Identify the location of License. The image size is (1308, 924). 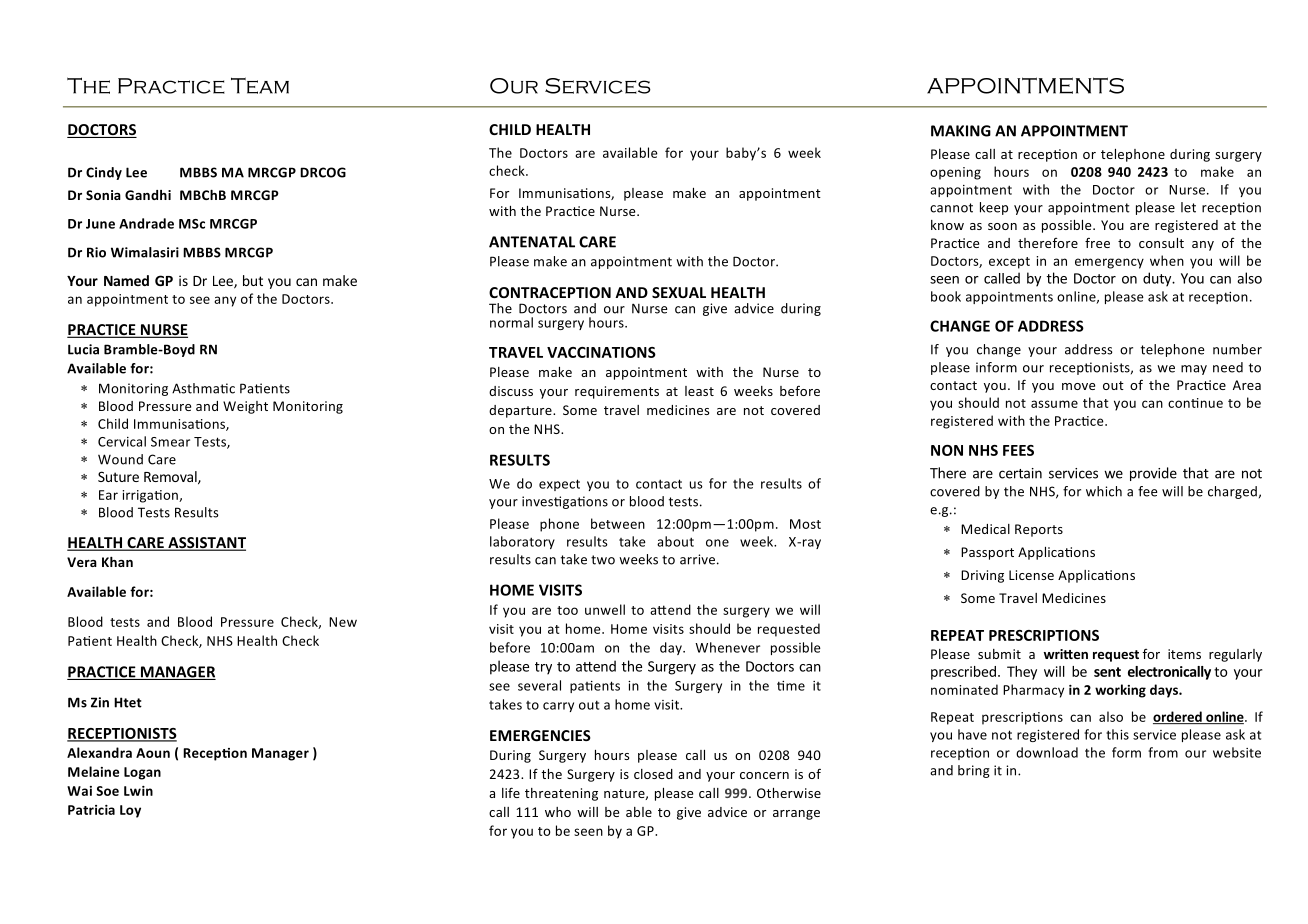
(1031, 575).
